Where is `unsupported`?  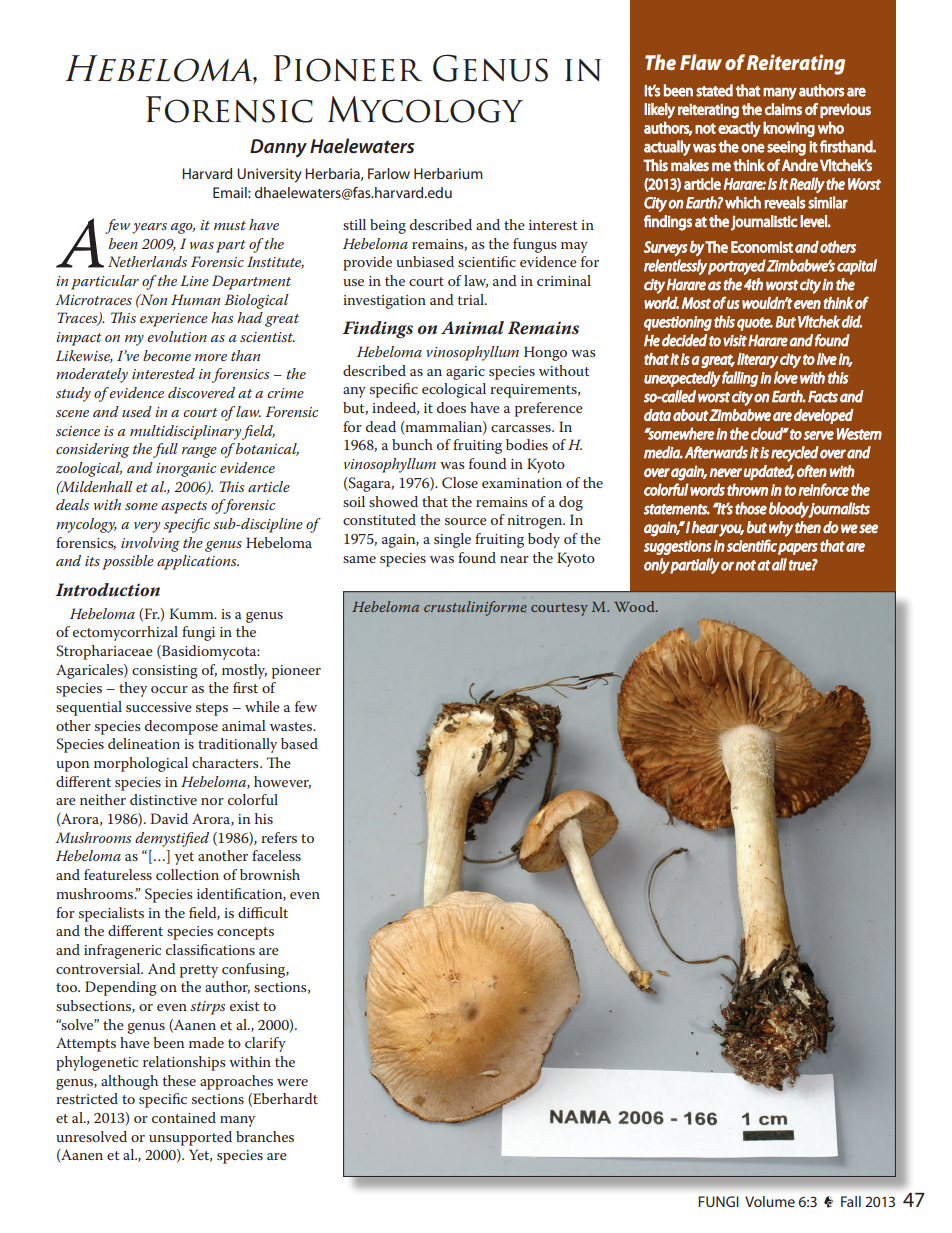
unsupported is located at coordinates (190, 1138).
